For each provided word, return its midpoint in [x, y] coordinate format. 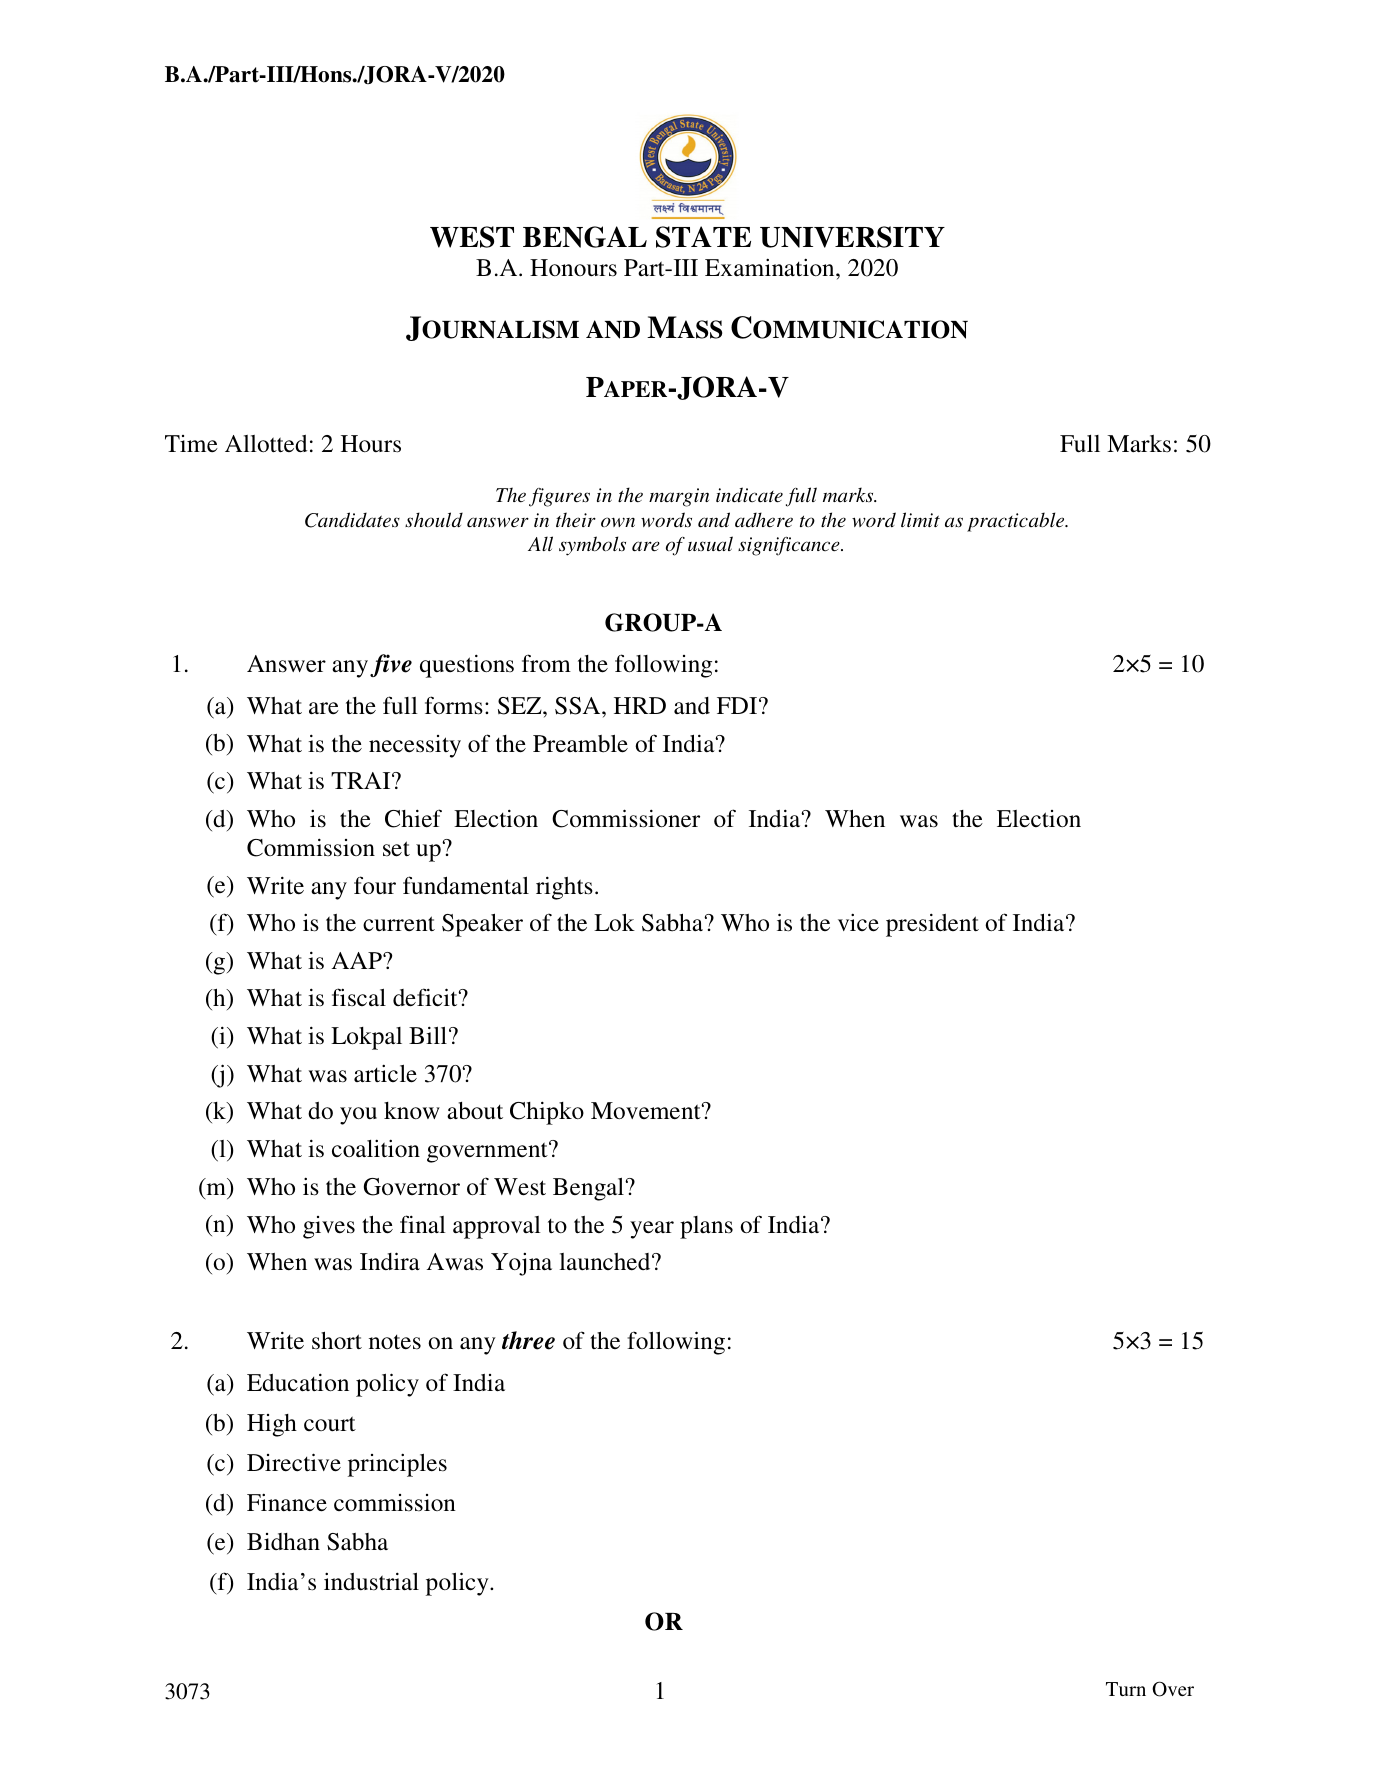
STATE [703, 237]
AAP [358, 960]
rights [564, 888]
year [652, 1230]
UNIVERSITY [852, 237]
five [391, 665]
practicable [1017, 522]
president [932, 925]
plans [706, 1227]
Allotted [266, 444]
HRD [640, 705]
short [337, 1340]
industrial [371, 1581]
